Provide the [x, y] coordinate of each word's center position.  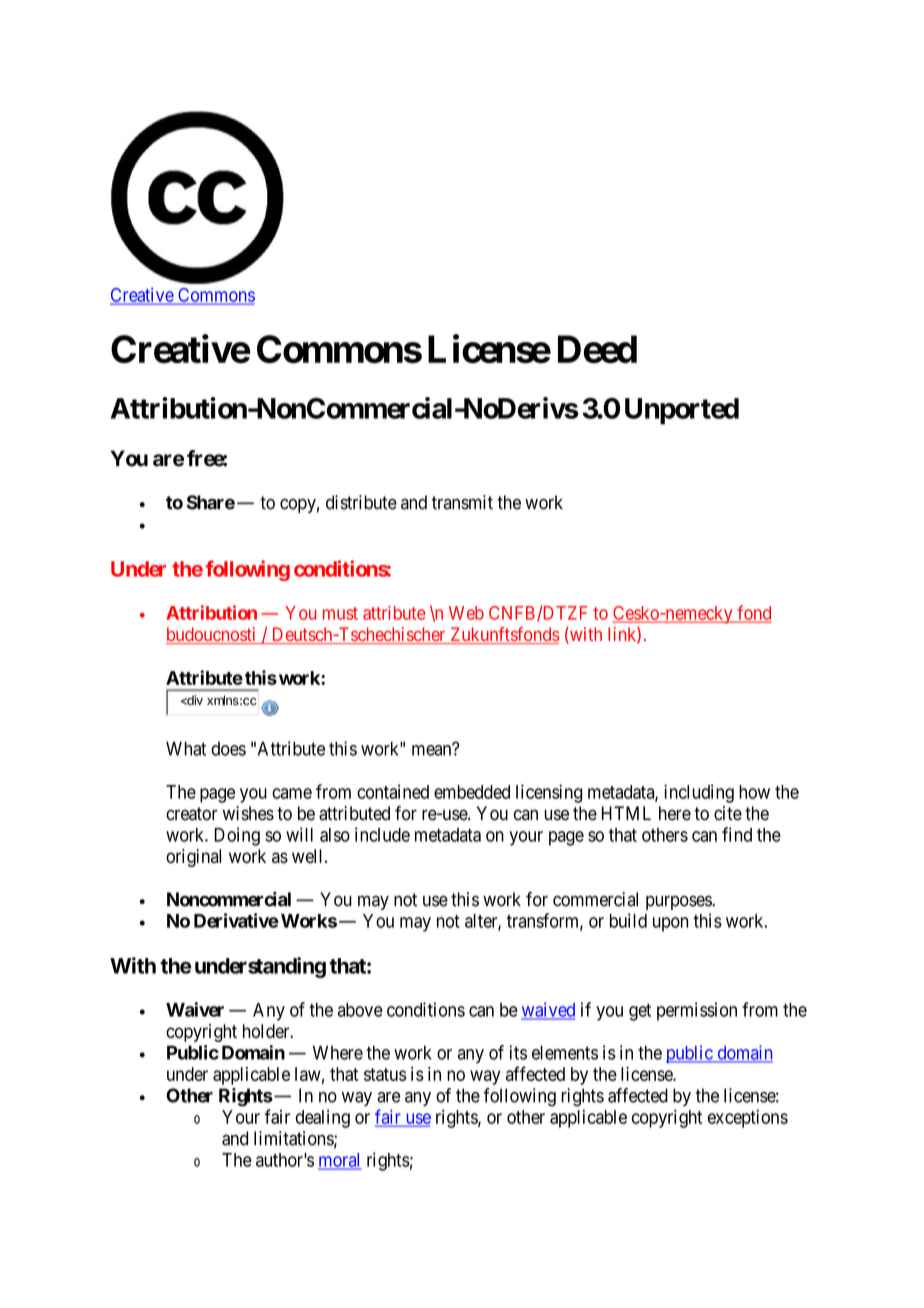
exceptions [748, 1118]
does [228, 749]
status [385, 1074]
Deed [597, 349]
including [699, 793]
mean [433, 750]
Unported [682, 411]
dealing [323, 1118]
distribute [361, 502]
